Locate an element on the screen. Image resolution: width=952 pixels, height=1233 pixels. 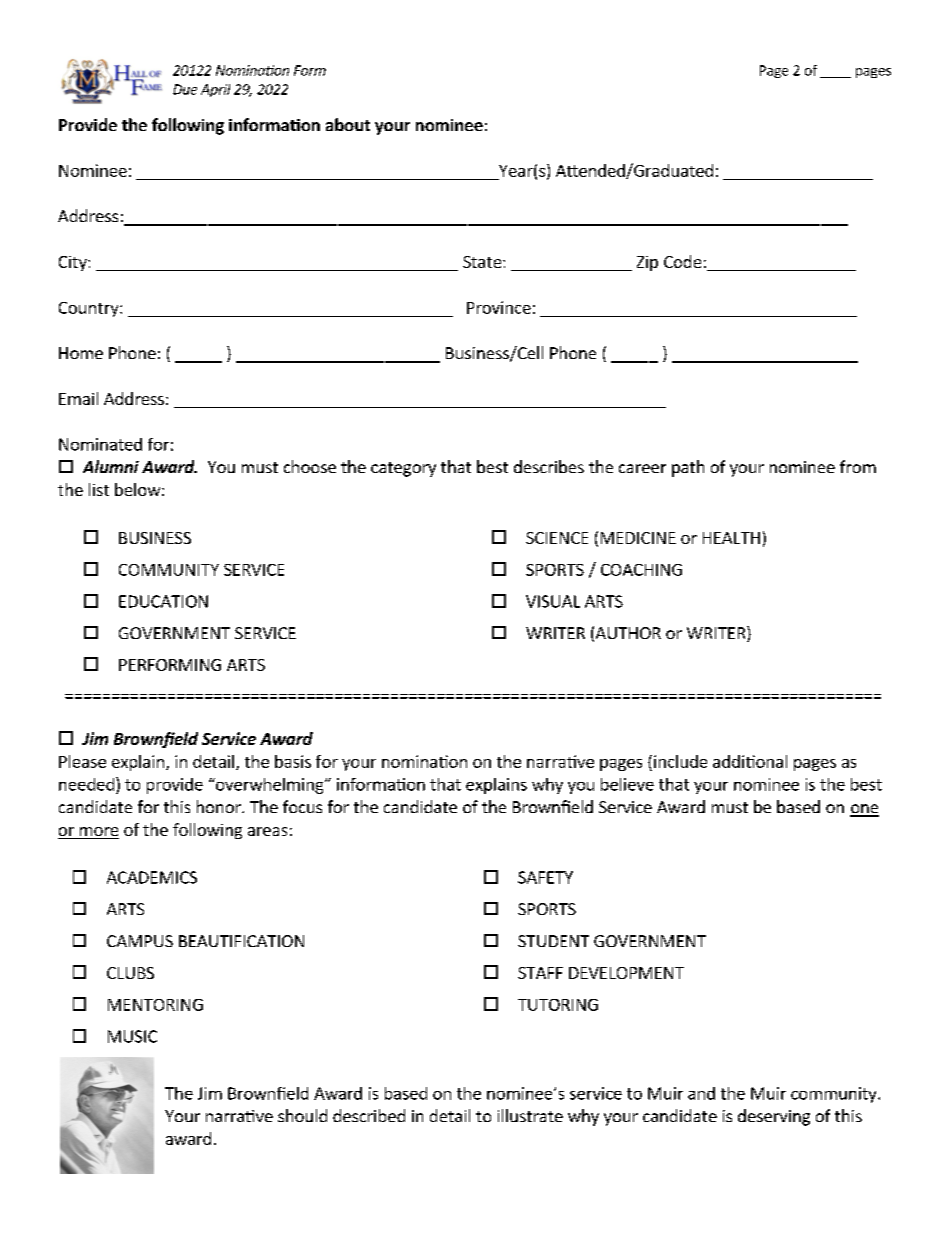
Zip is located at coordinates (647, 263).
